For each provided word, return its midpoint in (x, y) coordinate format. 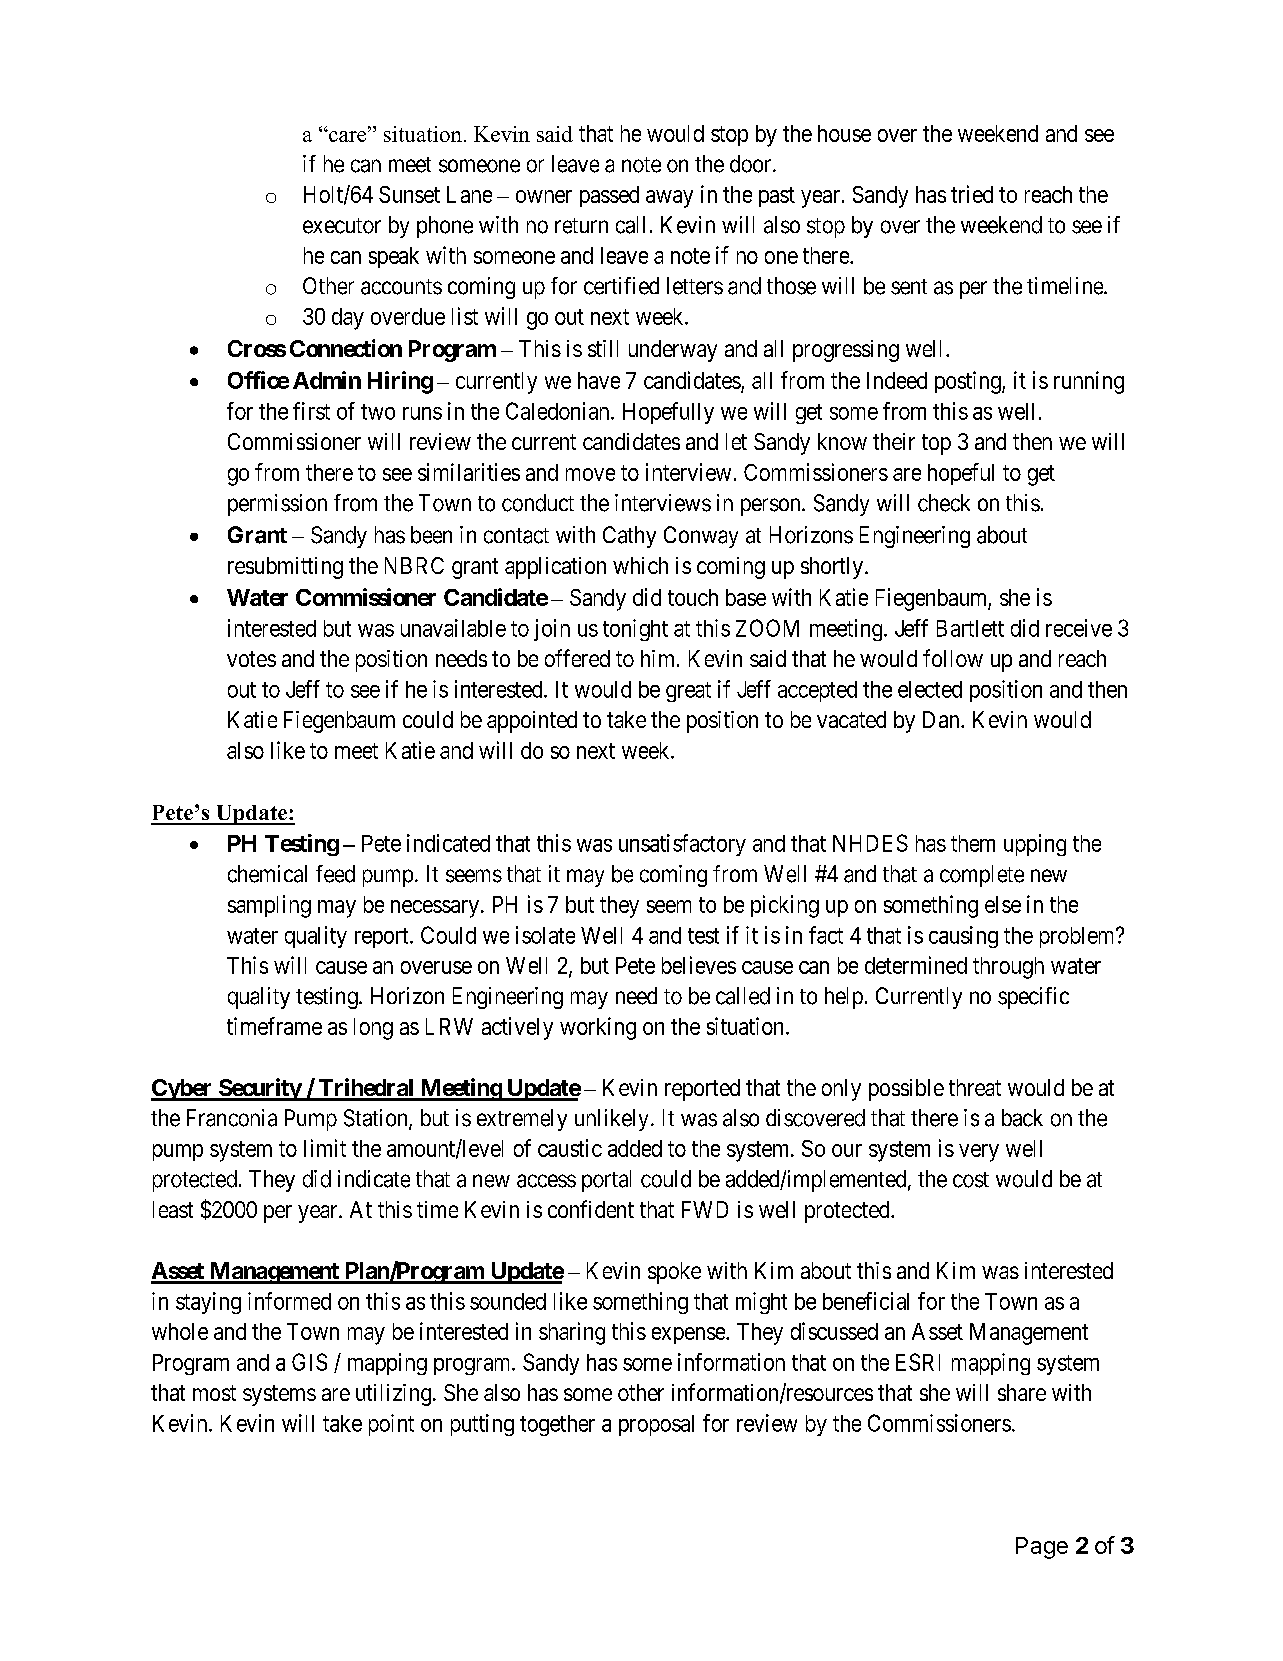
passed (609, 196)
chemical (267, 874)
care (348, 135)
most (214, 1393)
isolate (545, 935)
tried (972, 194)
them (973, 843)
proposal (656, 1425)
